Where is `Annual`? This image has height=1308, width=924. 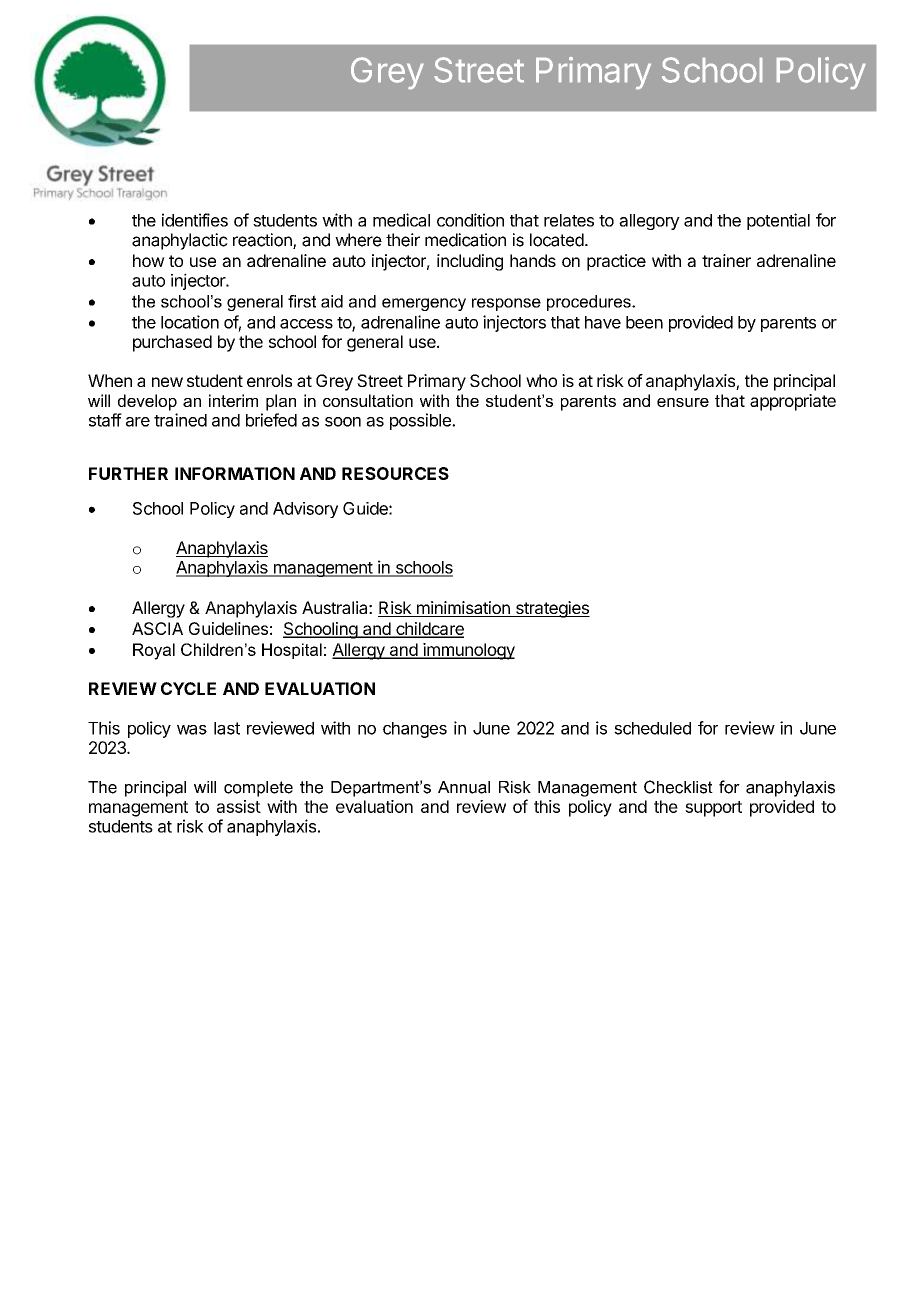 Annual is located at coordinates (464, 787).
